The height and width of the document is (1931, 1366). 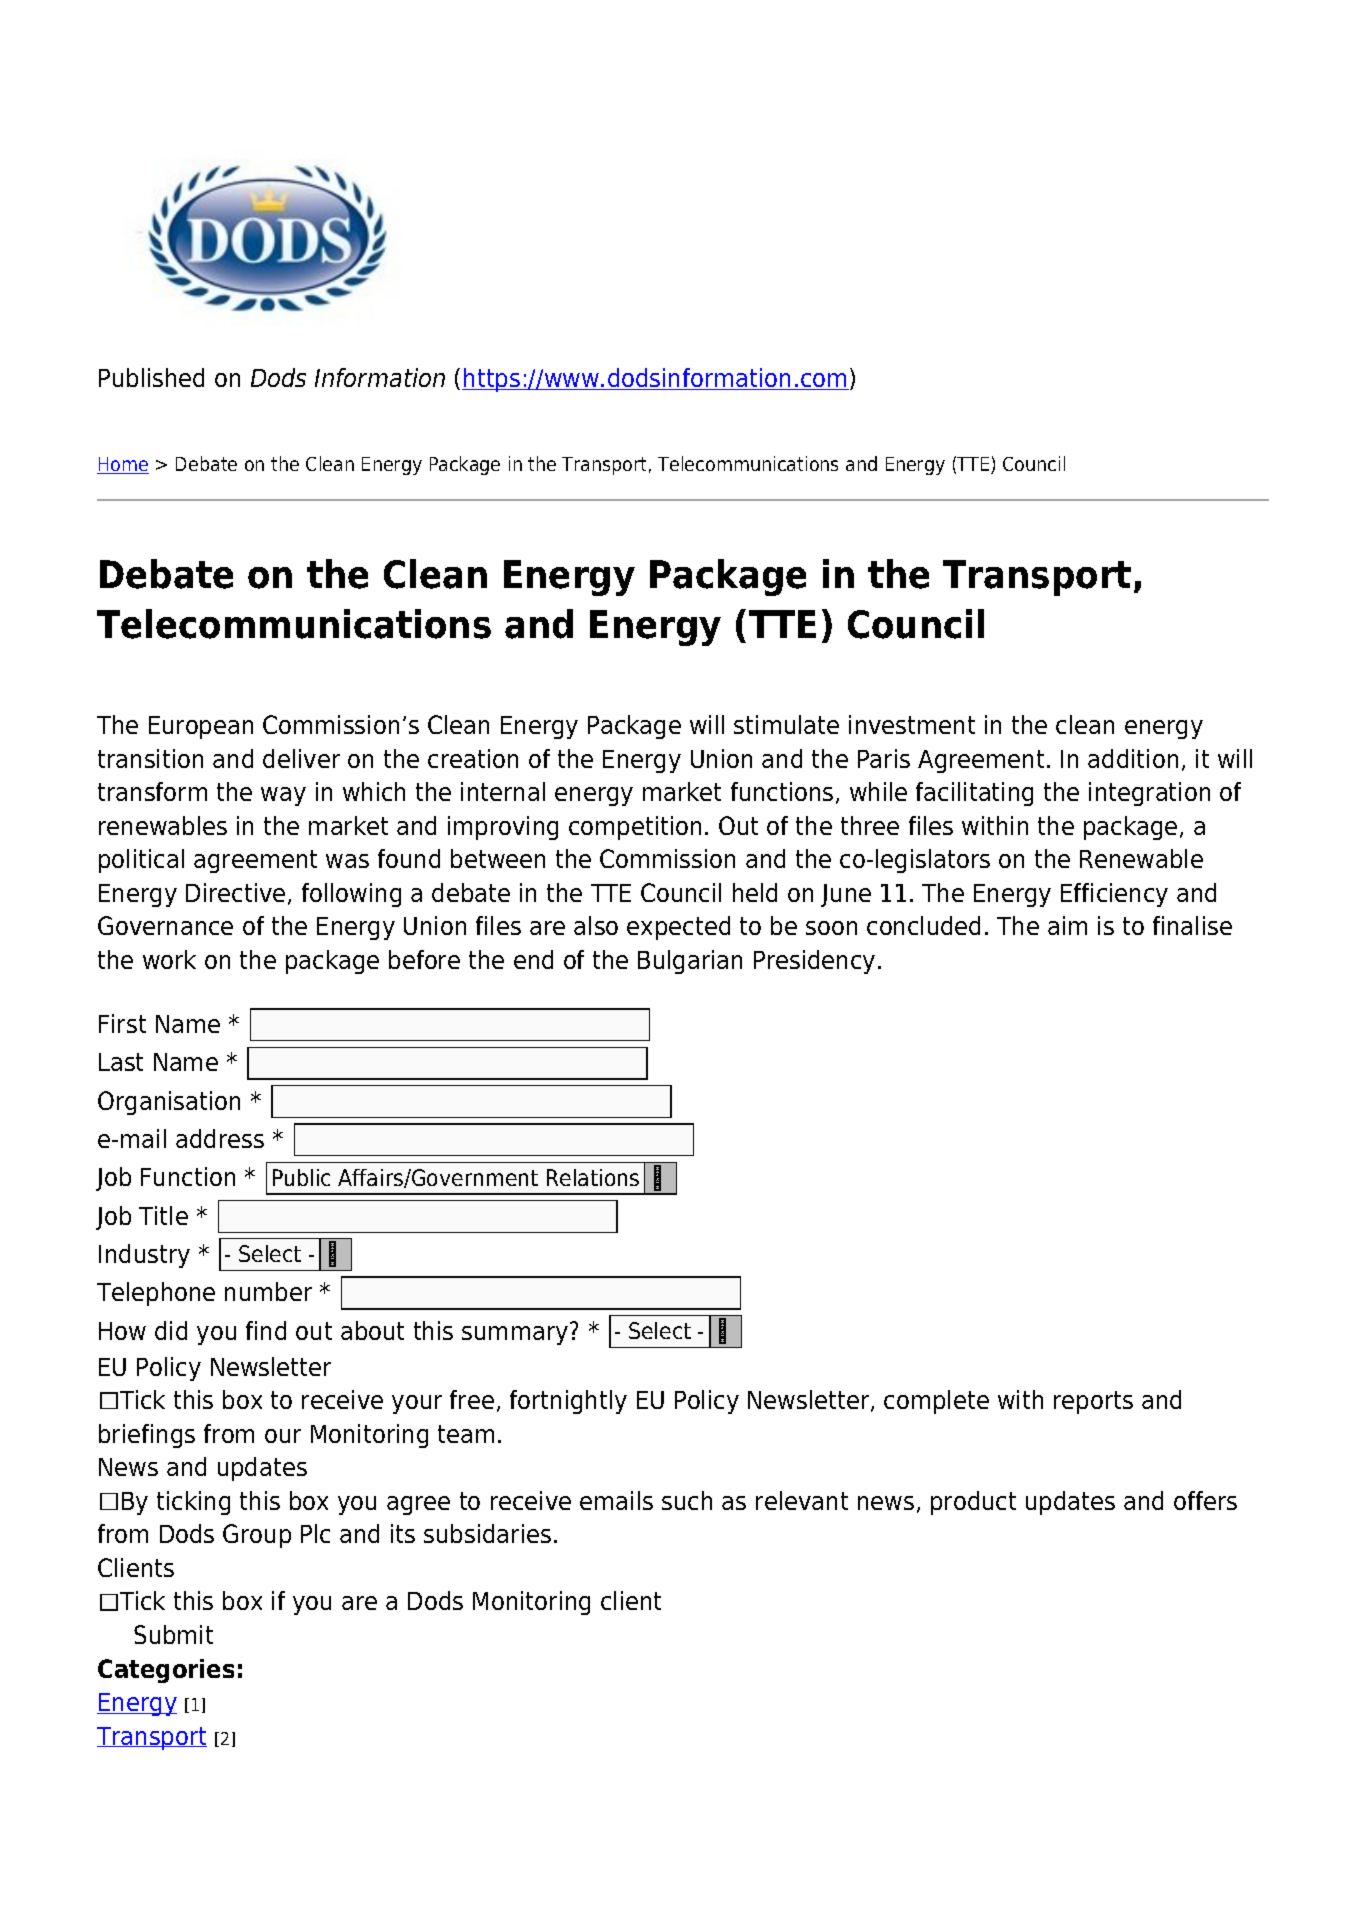 What do you see at coordinates (516, 1334) in the document?
I see `summary` at bounding box center [516, 1334].
